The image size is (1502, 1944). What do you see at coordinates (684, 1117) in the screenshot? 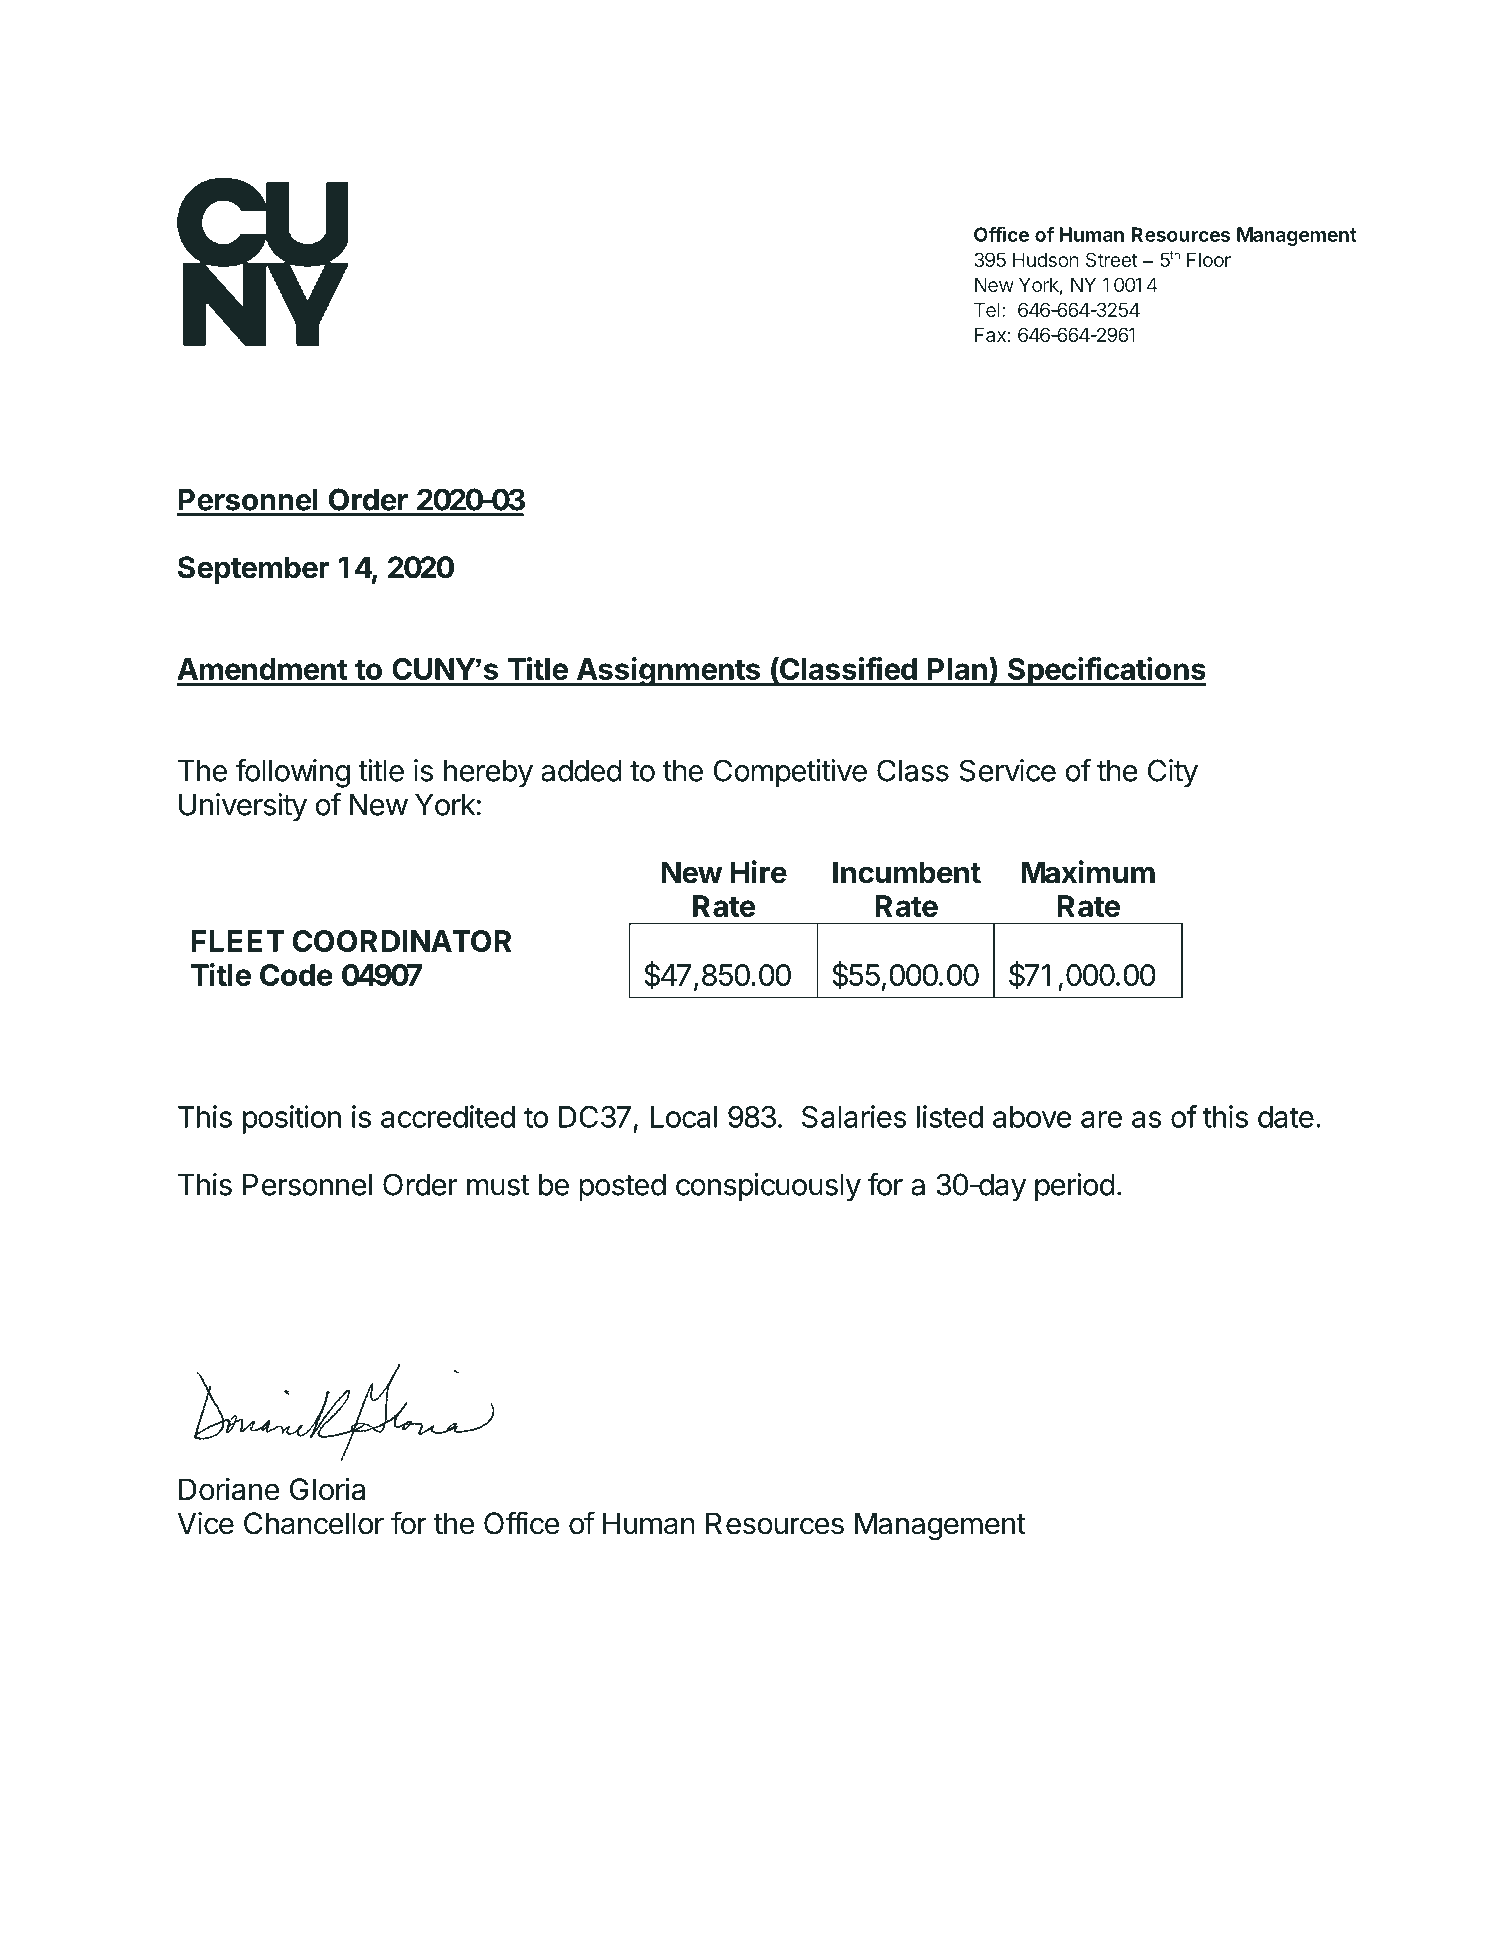
I see `Local` at bounding box center [684, 1117].
